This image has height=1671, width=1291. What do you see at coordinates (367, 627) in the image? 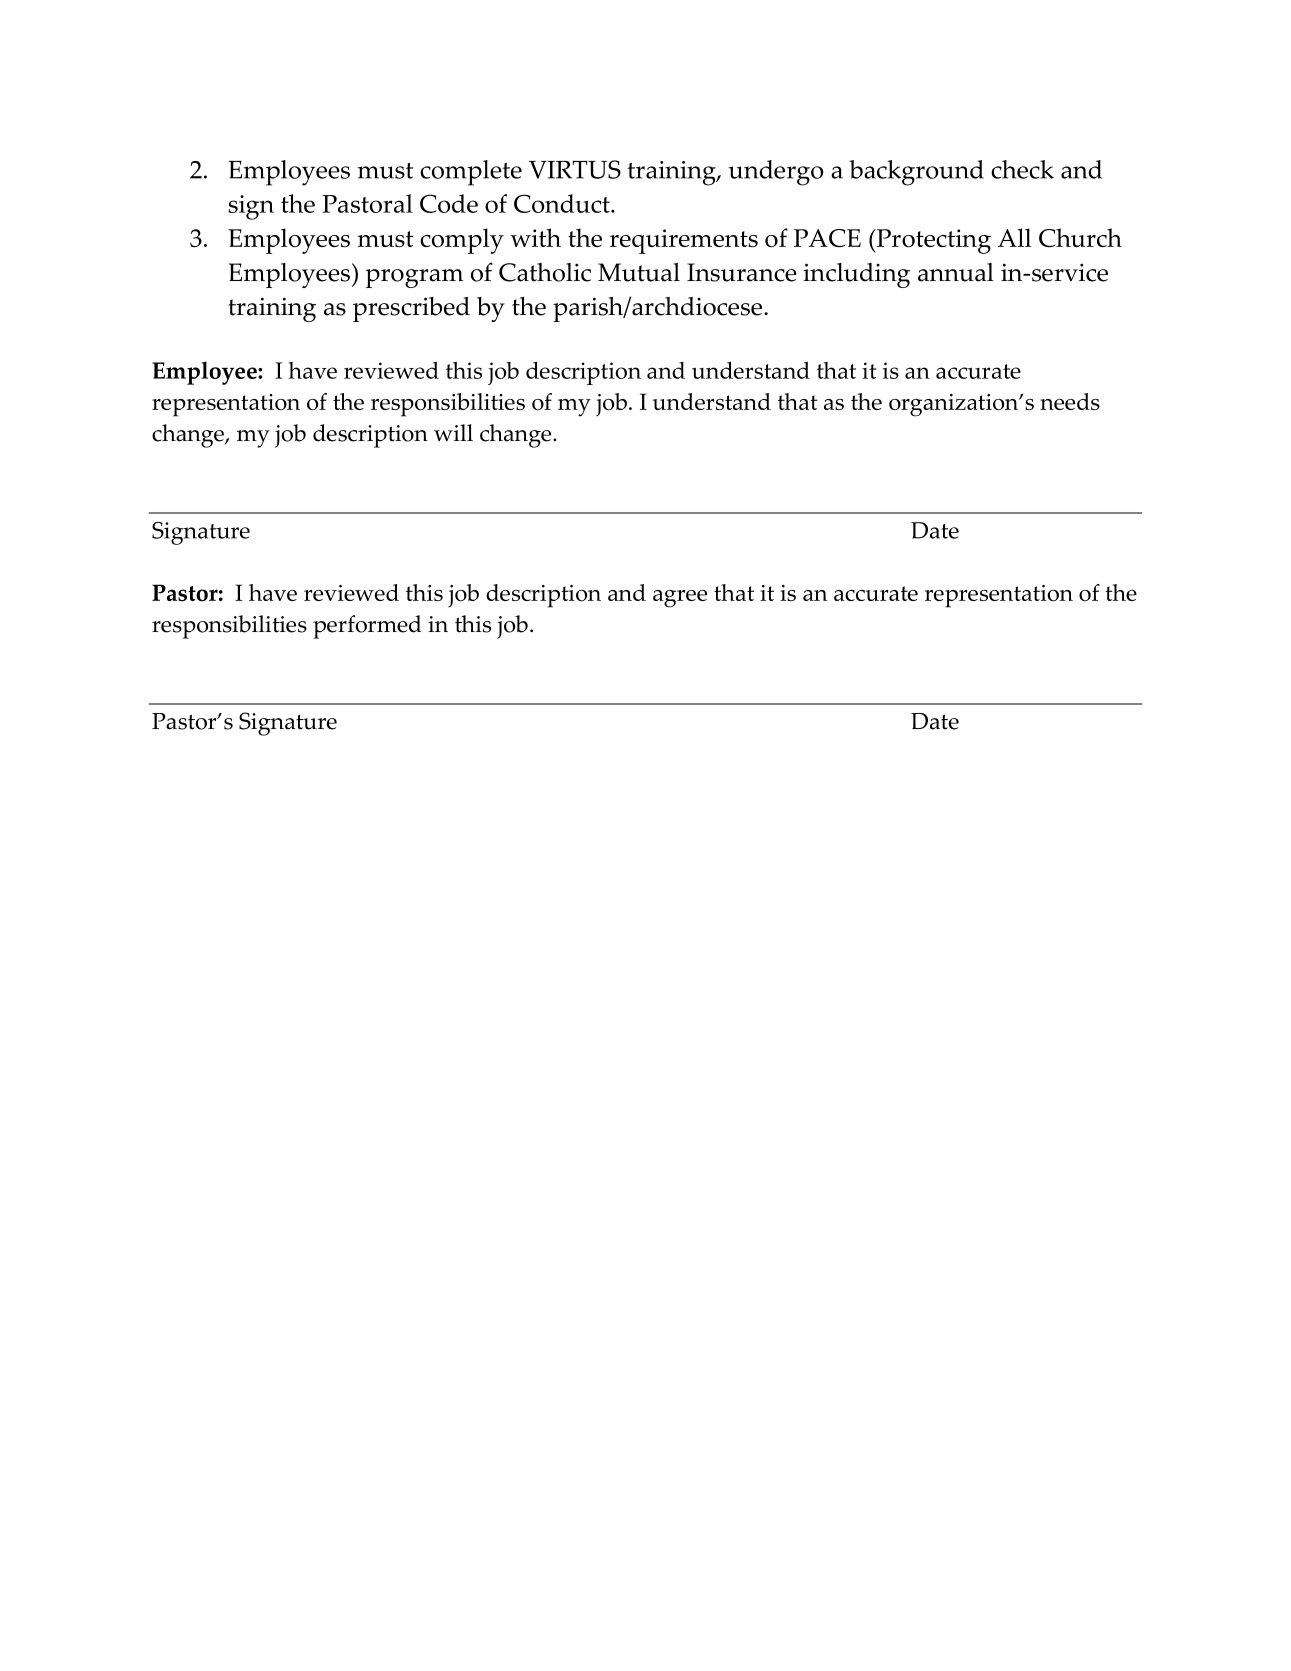
I see `performed` at bounding box center [367, 627].
